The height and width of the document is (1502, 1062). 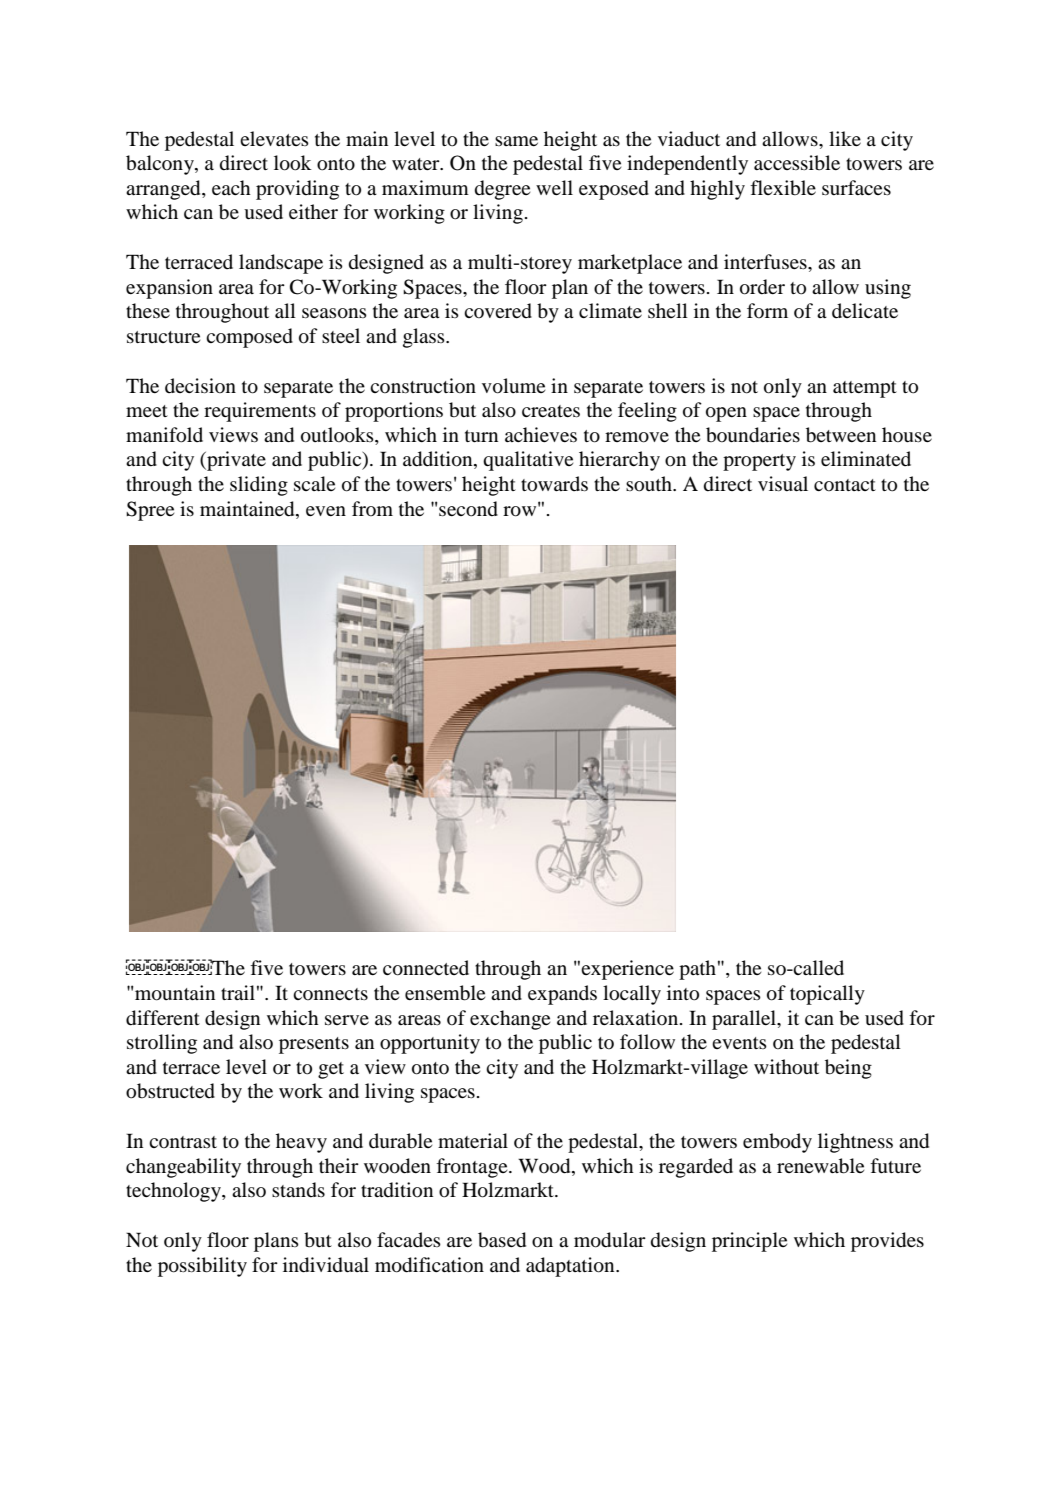 What do you see at coordinates (231, 187) in the document?
I see `each` at bounding box center [231, 187].
